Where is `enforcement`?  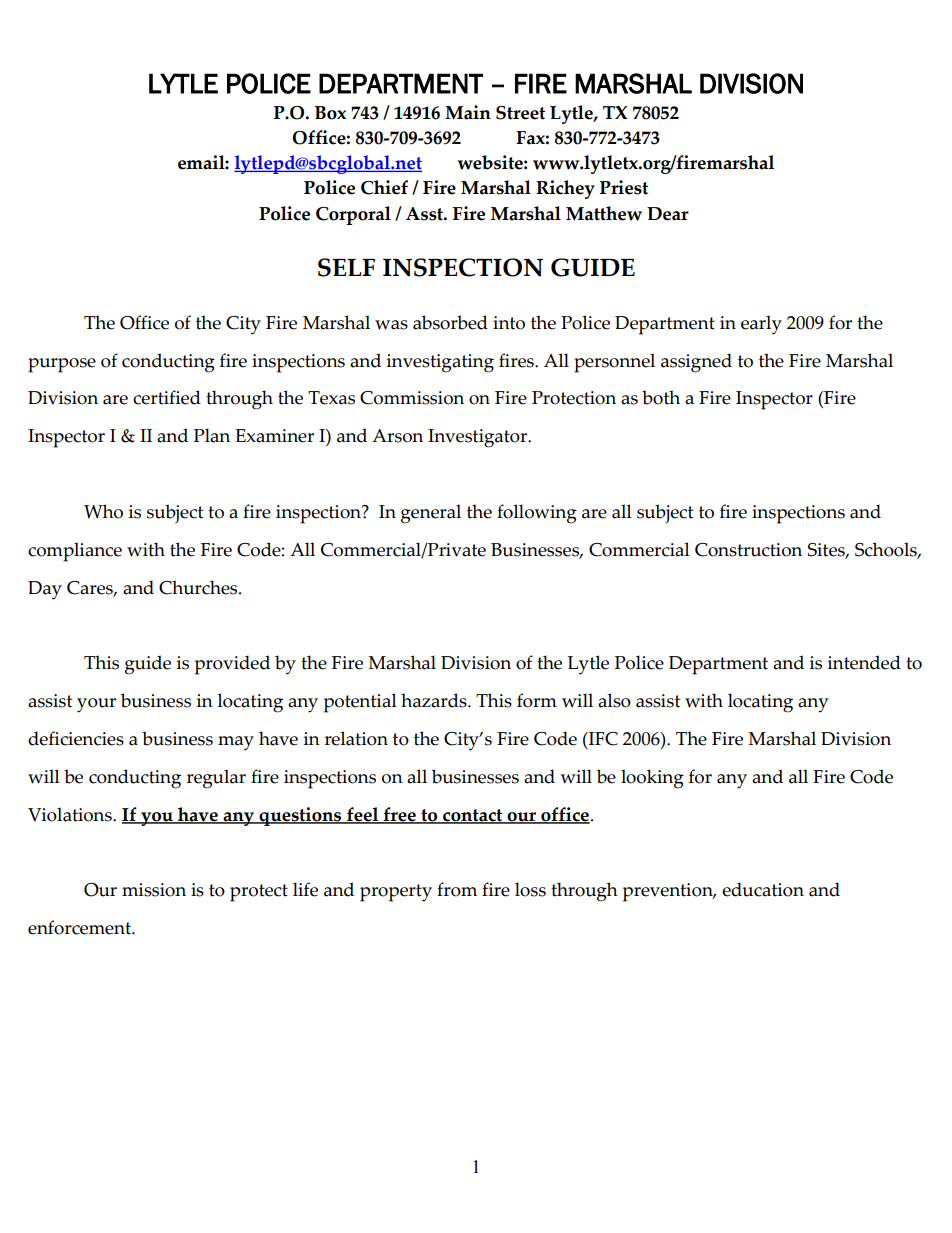
enforcement is located at coordinates (80, 927).
